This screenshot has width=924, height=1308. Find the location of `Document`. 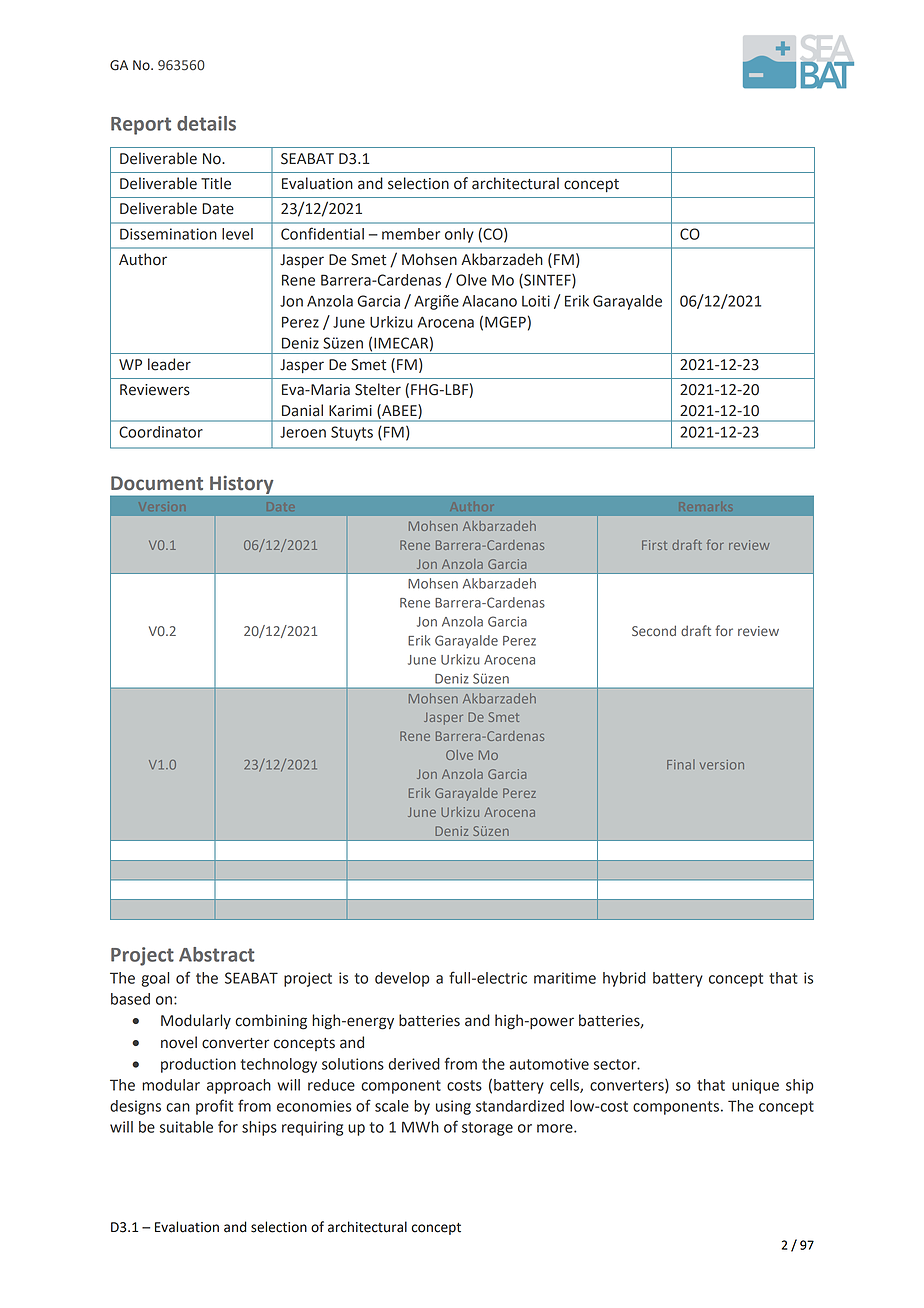

Document is located at coordinates (157, 483).
